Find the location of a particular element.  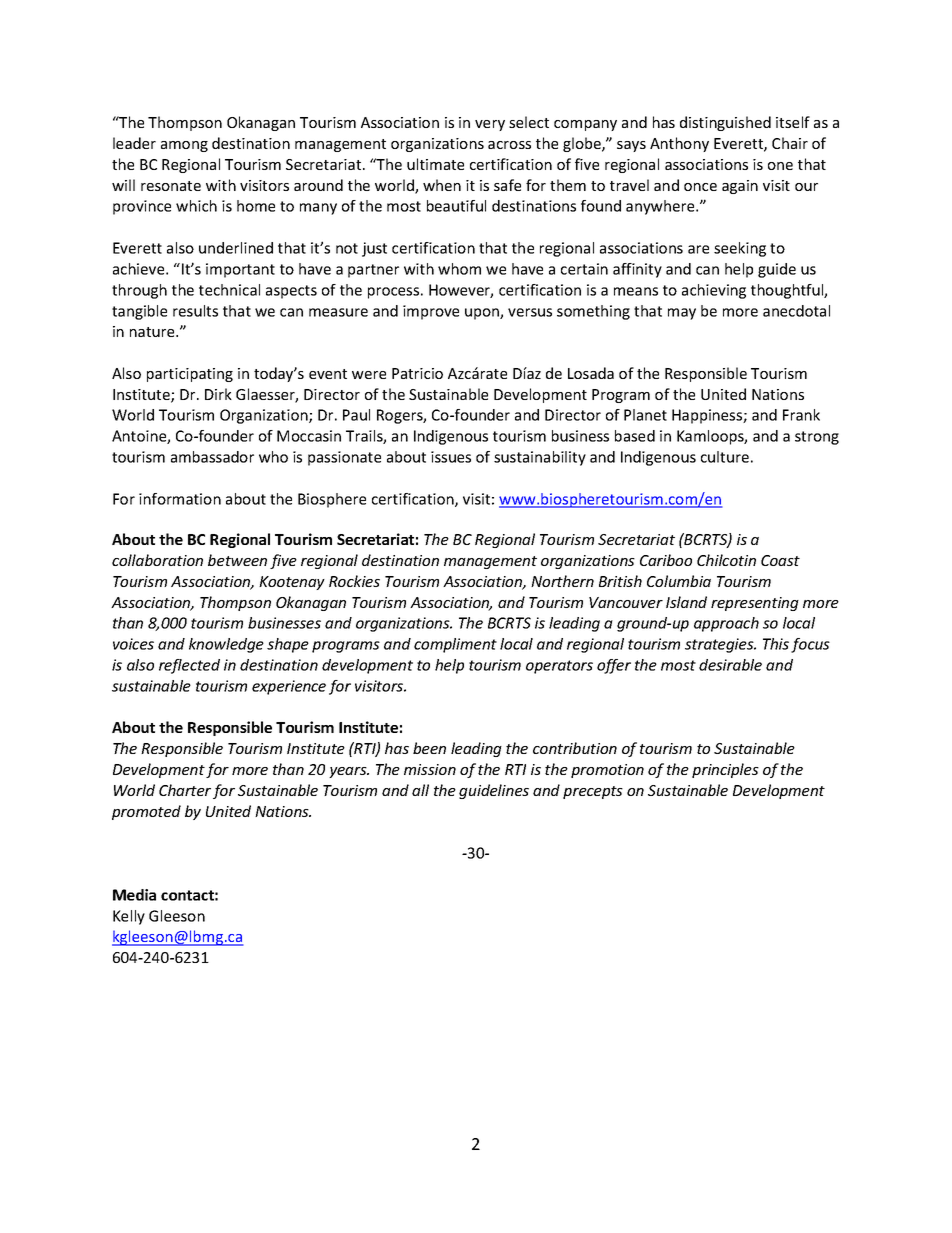

information is located at coordinates (180, 499).
